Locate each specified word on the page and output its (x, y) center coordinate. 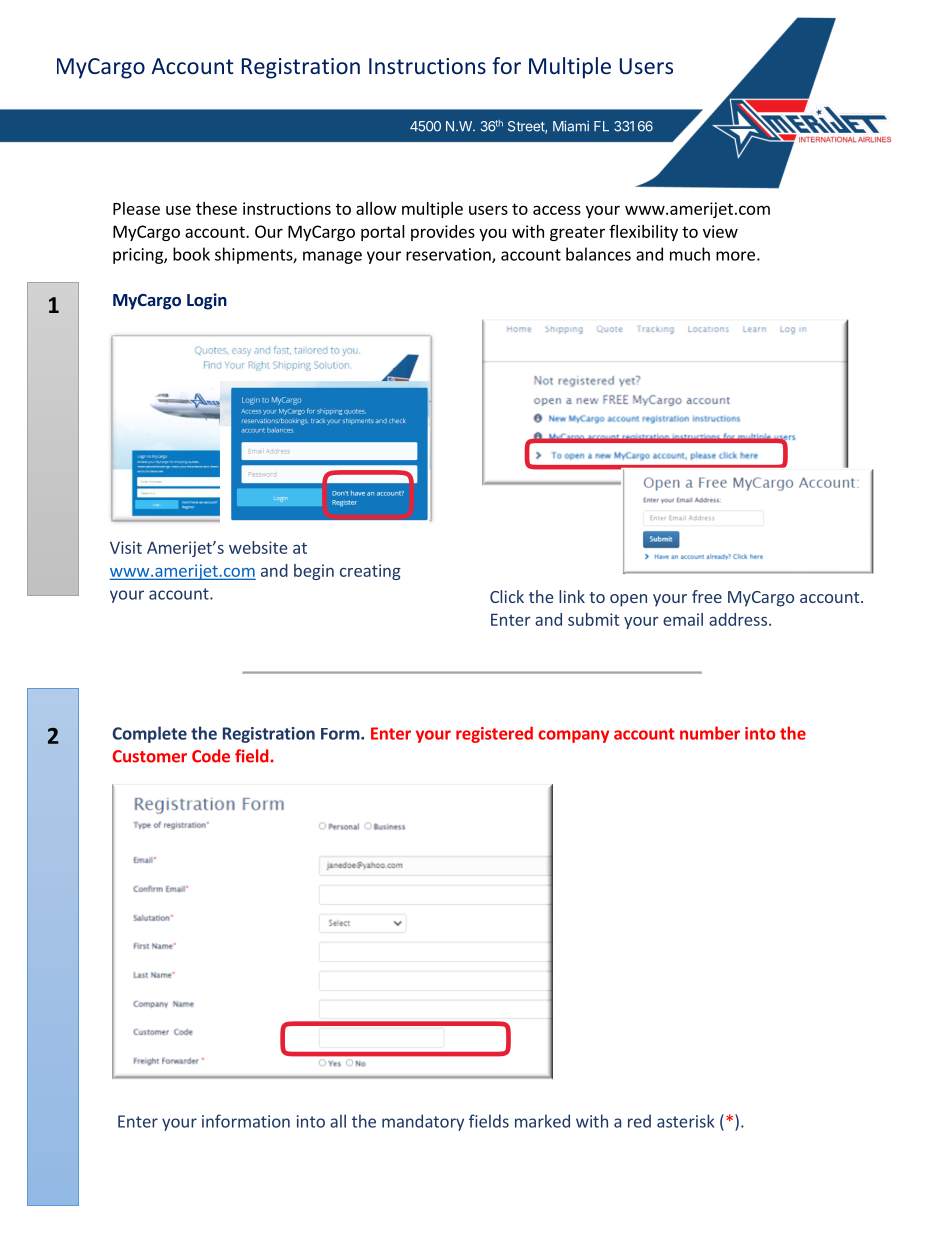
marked (542, 1121)
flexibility (643, 233)
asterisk (685, 1121)
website (258, 547)
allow (376, 208)
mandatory (423, 1122)
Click (507, 596)
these (216, 208)
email (683, 619)
